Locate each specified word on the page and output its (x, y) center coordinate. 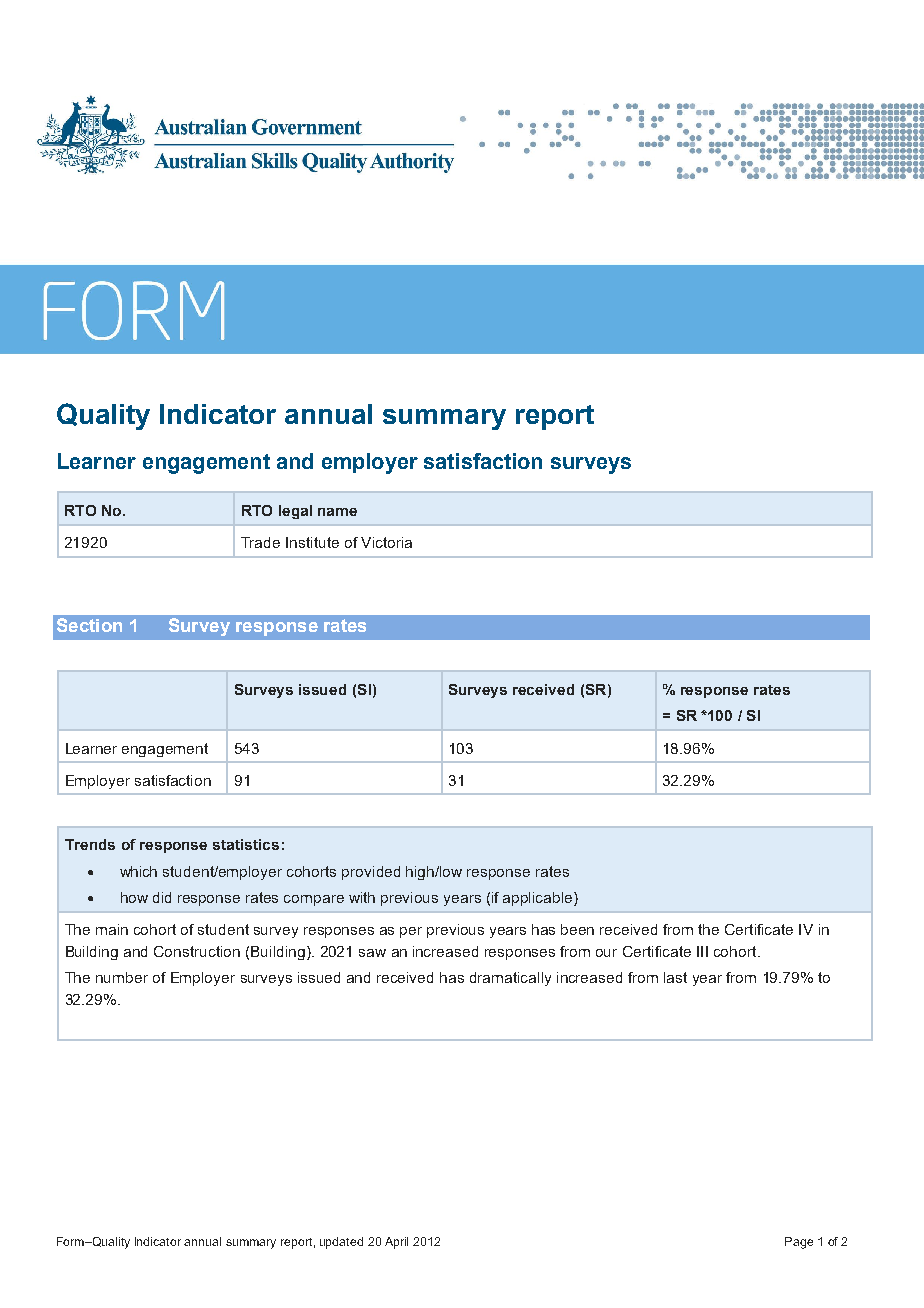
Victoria (386, 542)
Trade (260, 542)
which (138, 871)
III (702, 951)
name (337, 512)
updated (341, 1243)
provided (371, 873)
